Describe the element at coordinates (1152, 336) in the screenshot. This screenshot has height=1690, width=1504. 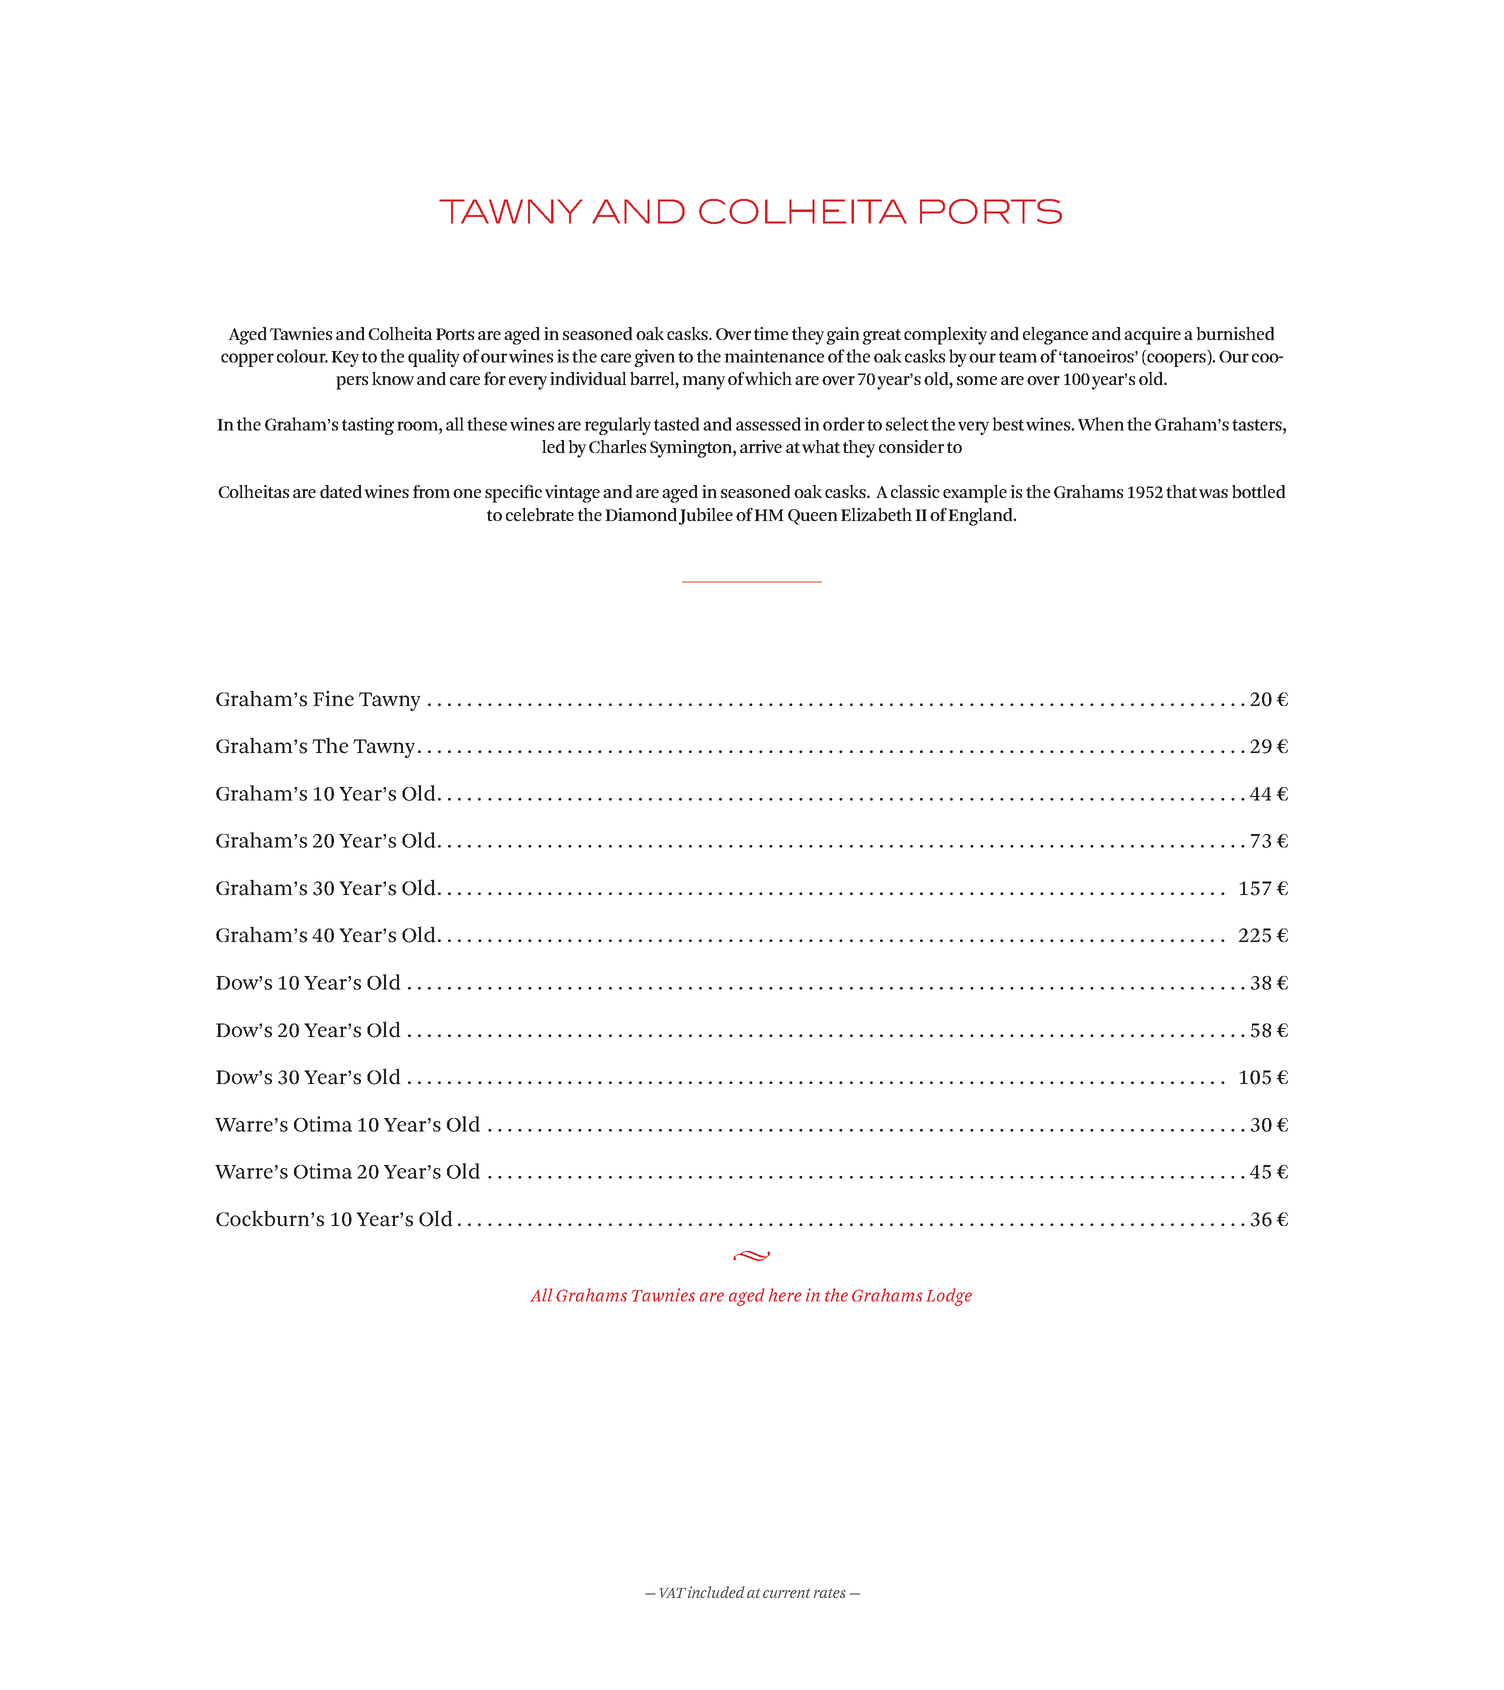
I see `acquire` at that location.
